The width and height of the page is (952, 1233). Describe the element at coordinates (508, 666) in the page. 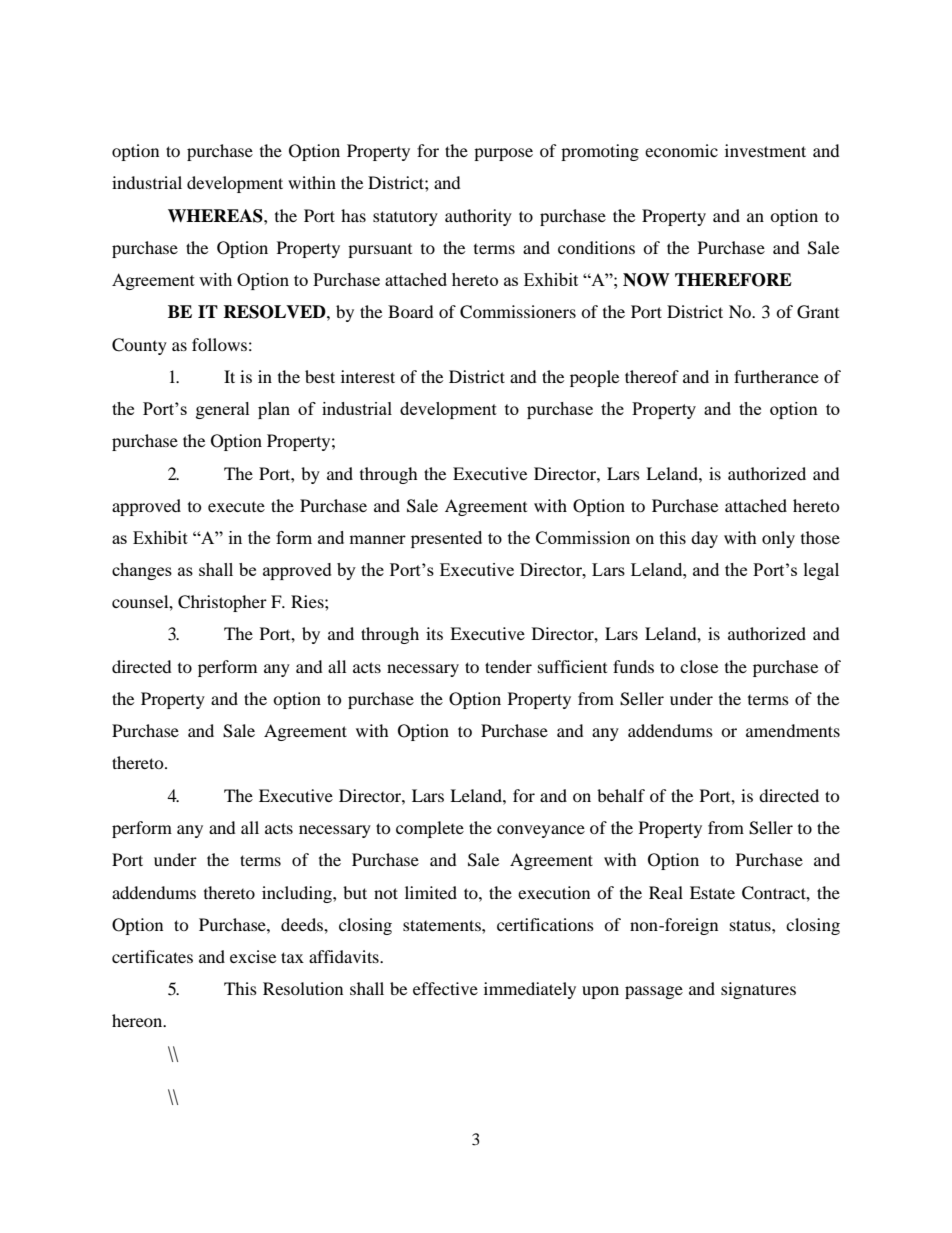

I see `tender` at that location.
